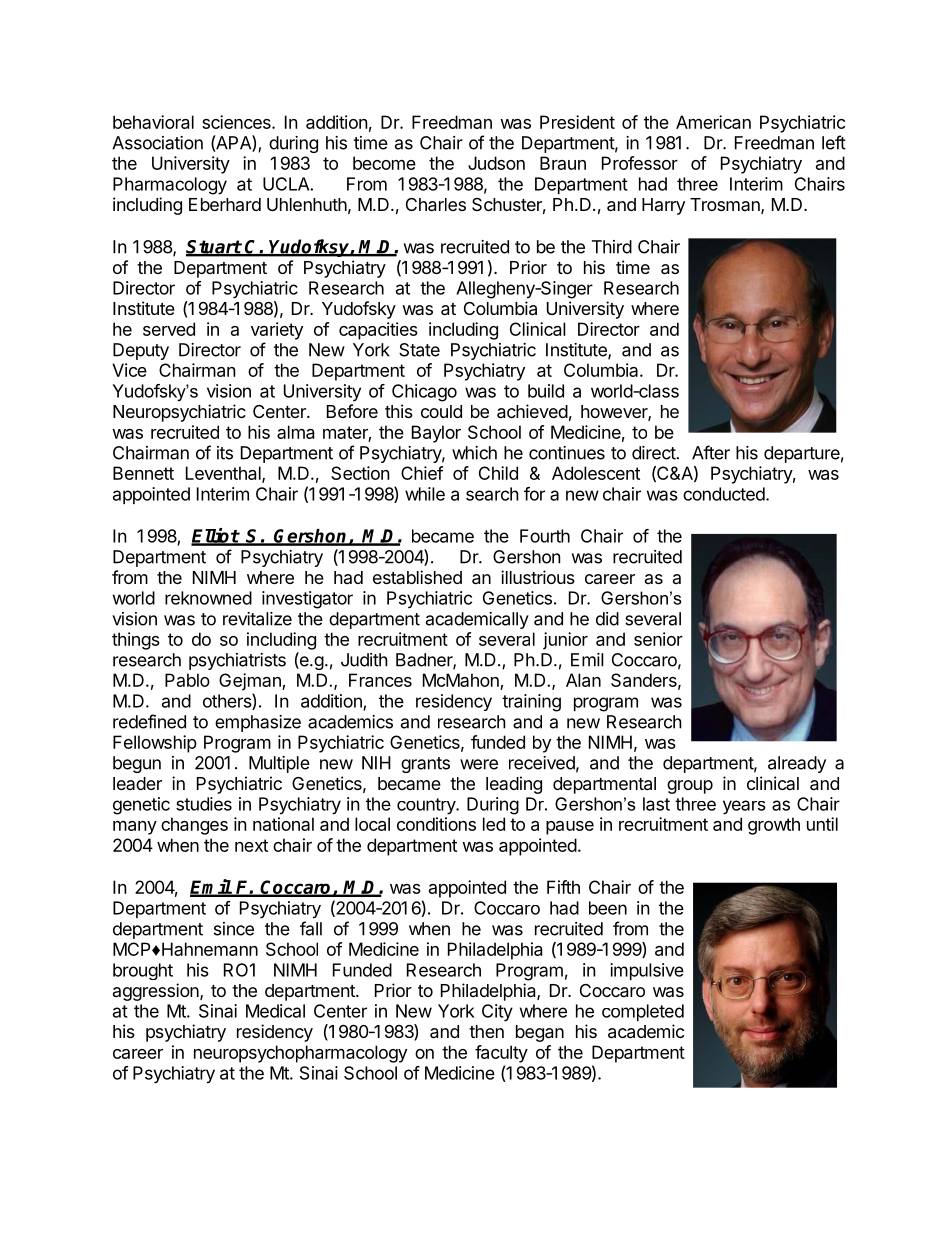  Describe the element at coordinates (711, 452) in the image. I see `After` at that location.
